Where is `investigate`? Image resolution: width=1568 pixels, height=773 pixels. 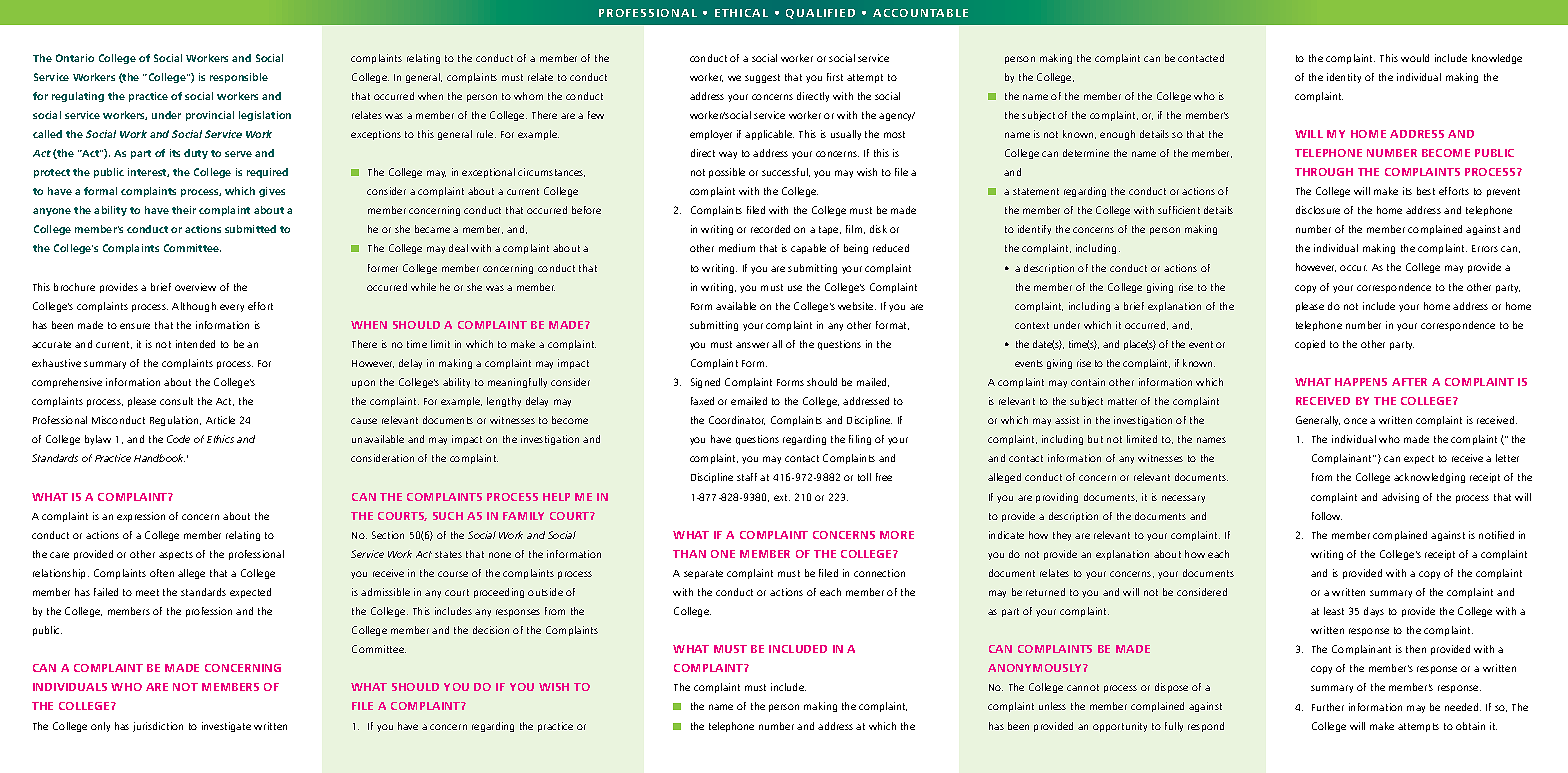
investigate is located at coordinates (226, 727).
